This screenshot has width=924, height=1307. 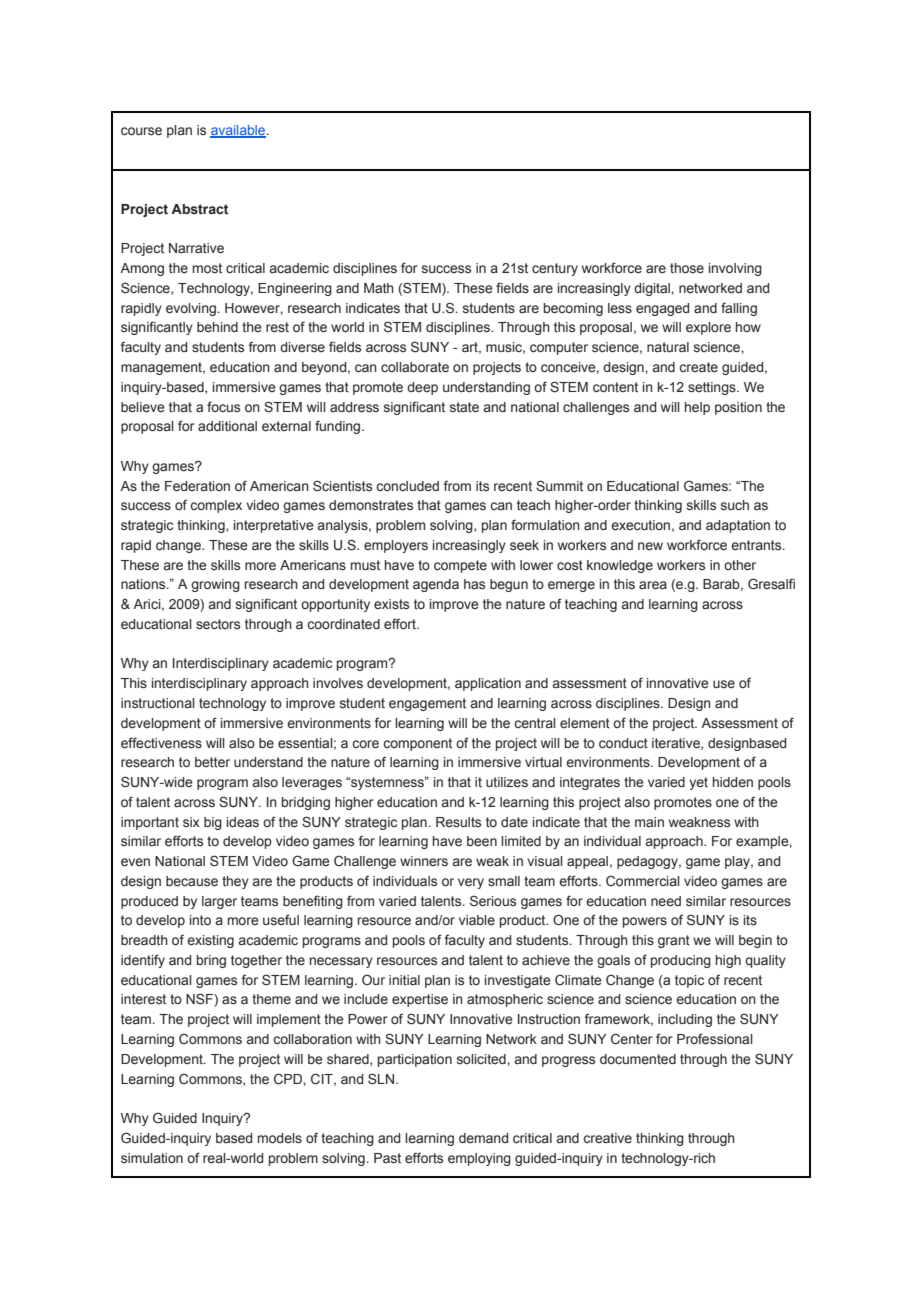 I want to click on concluded, so click(x=407, y=486).
